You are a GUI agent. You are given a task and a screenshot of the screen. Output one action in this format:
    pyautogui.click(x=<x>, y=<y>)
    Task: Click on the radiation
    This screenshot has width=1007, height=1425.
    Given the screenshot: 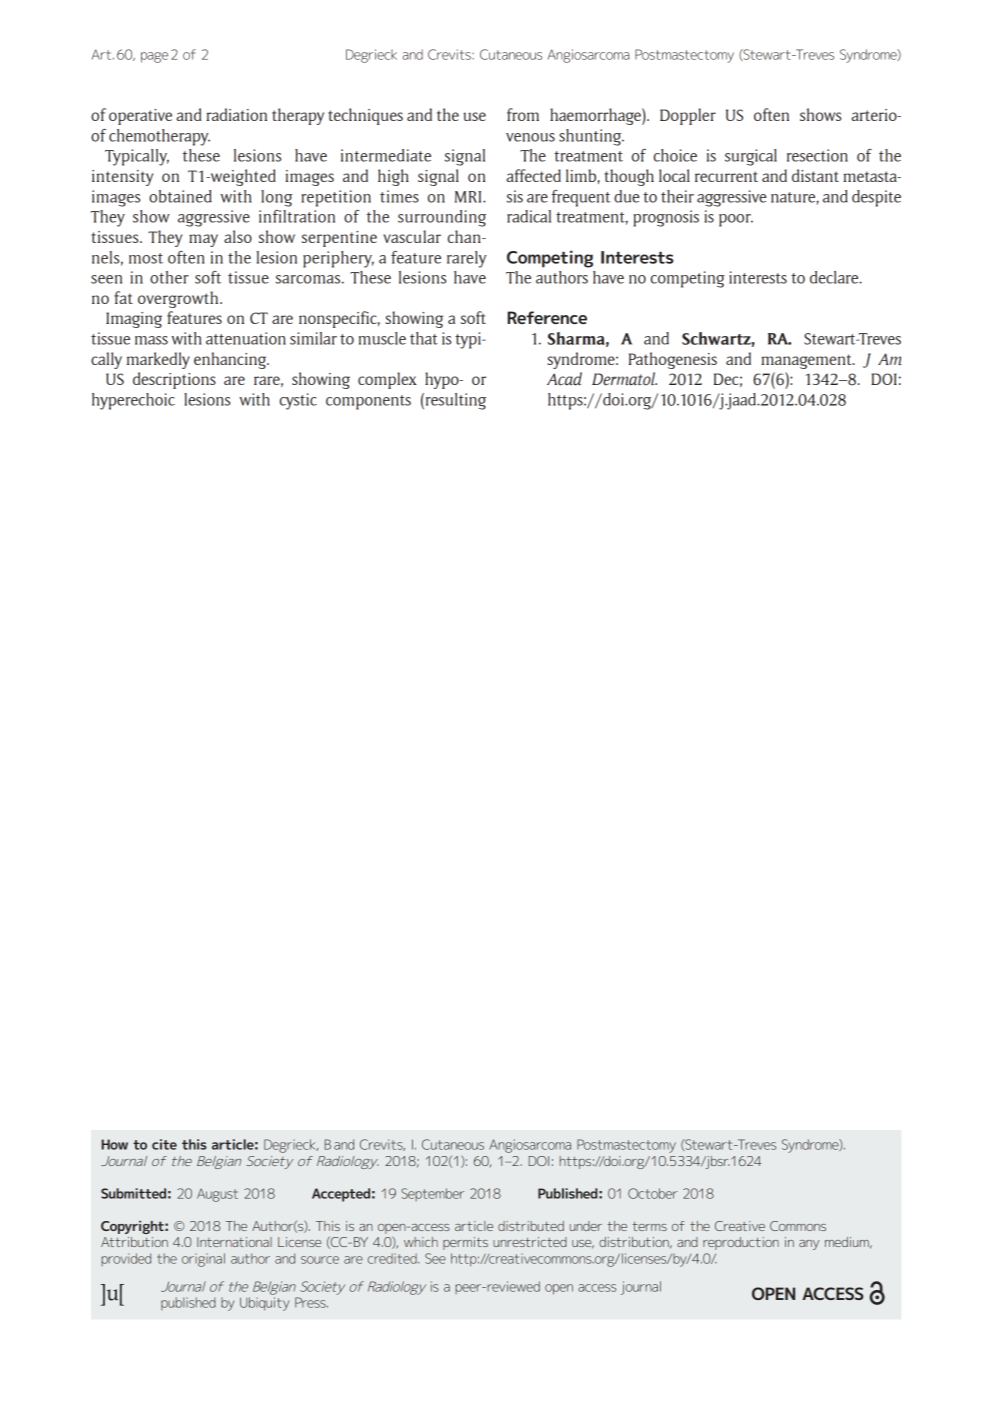 What is the action you would take?
    pyautogui.click(x=236, y=114)
